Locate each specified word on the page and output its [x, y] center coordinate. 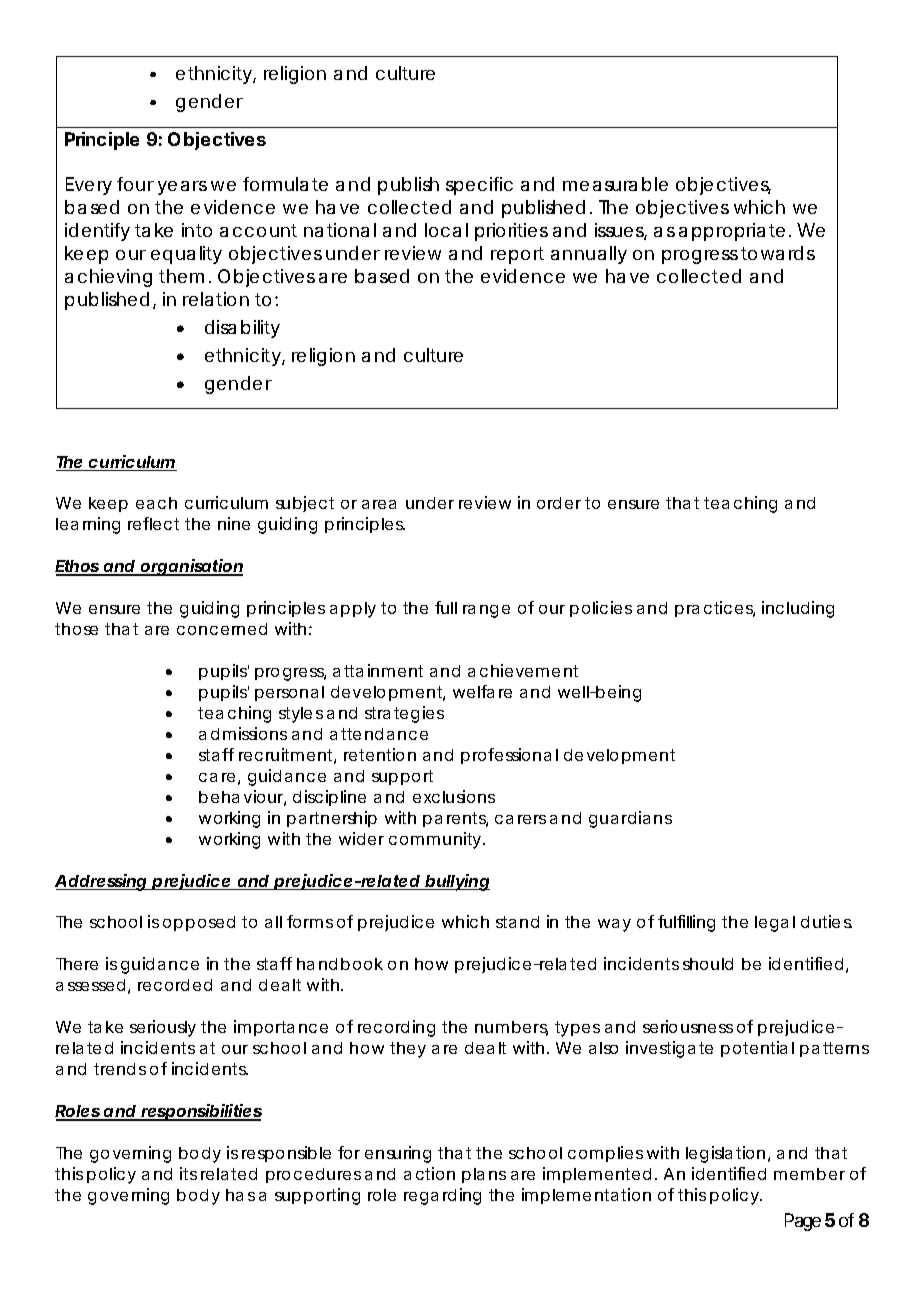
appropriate [732, 232]
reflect [153, 523]
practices [715, 609]
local [446, 230]
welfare [482, 691]
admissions [243, 733]
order [559, 503]
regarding [442, 1196]
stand [517, 922]
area [379, 504]
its [188, 1173]
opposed [199, 923]
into [197, 230]
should [708, 964]
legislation [725, 1154]
